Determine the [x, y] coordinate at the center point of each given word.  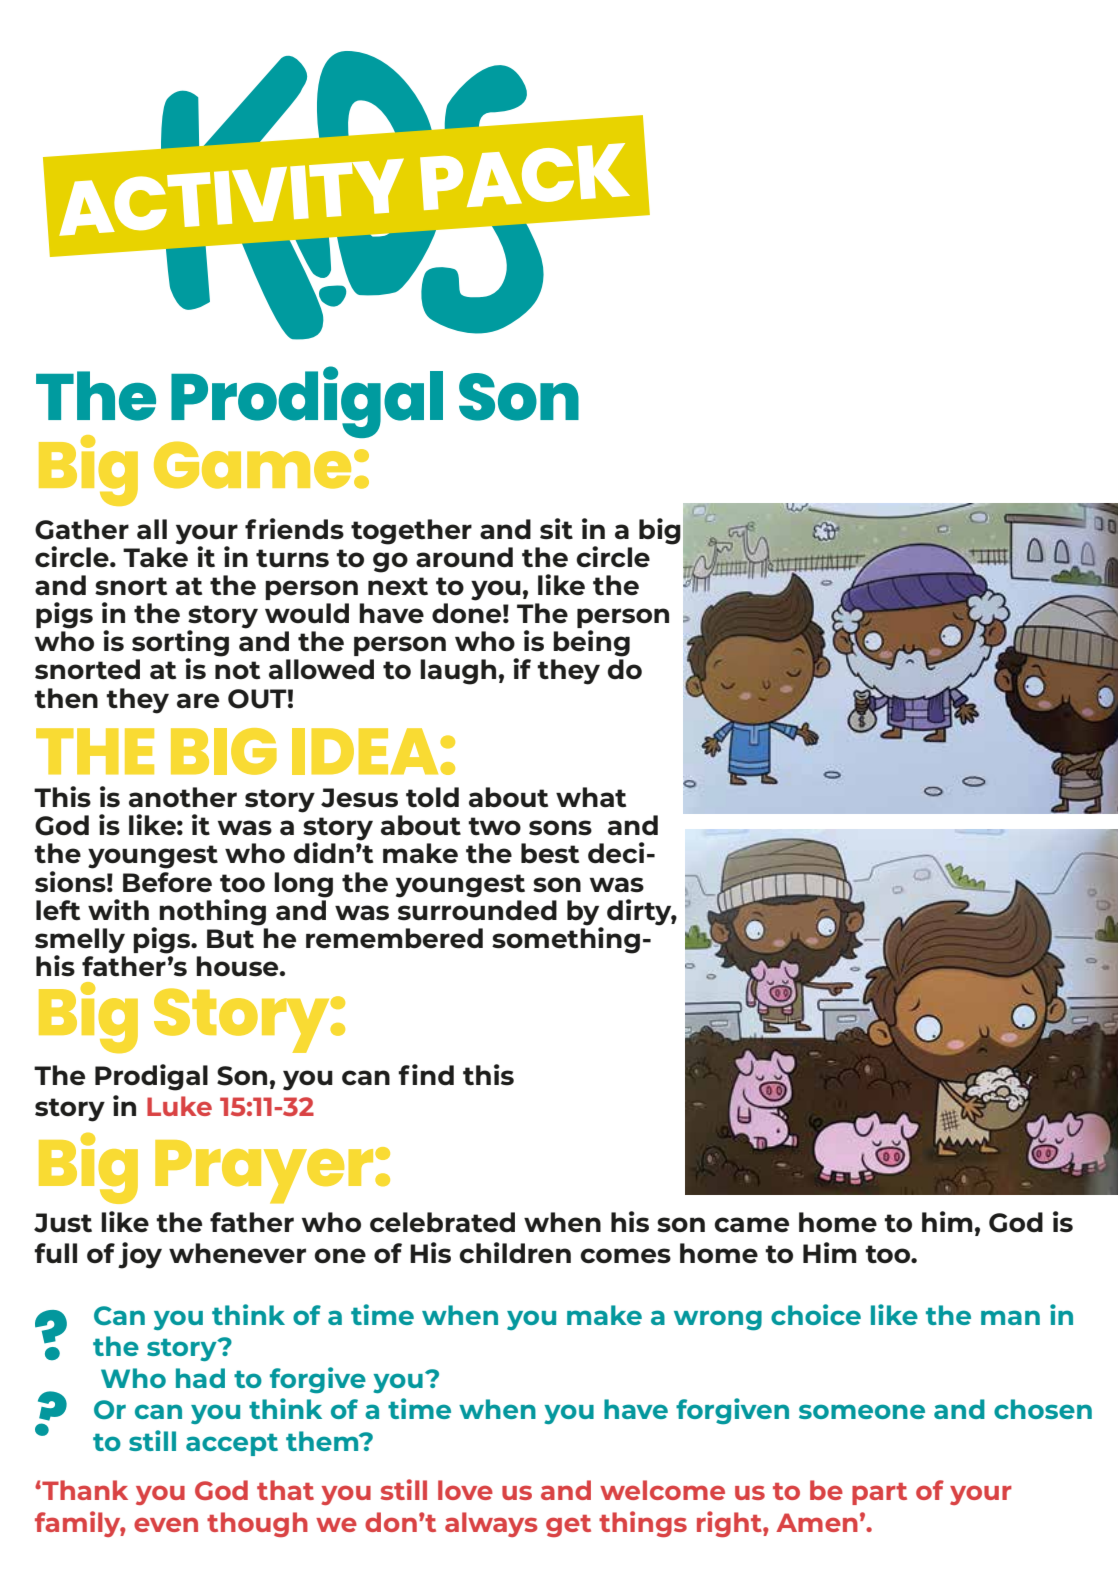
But [230, 939]
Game [252, 465]
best [550, 853]
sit [556, 529]
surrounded [477, 910]
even [166, 1524]
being [591, 643]
